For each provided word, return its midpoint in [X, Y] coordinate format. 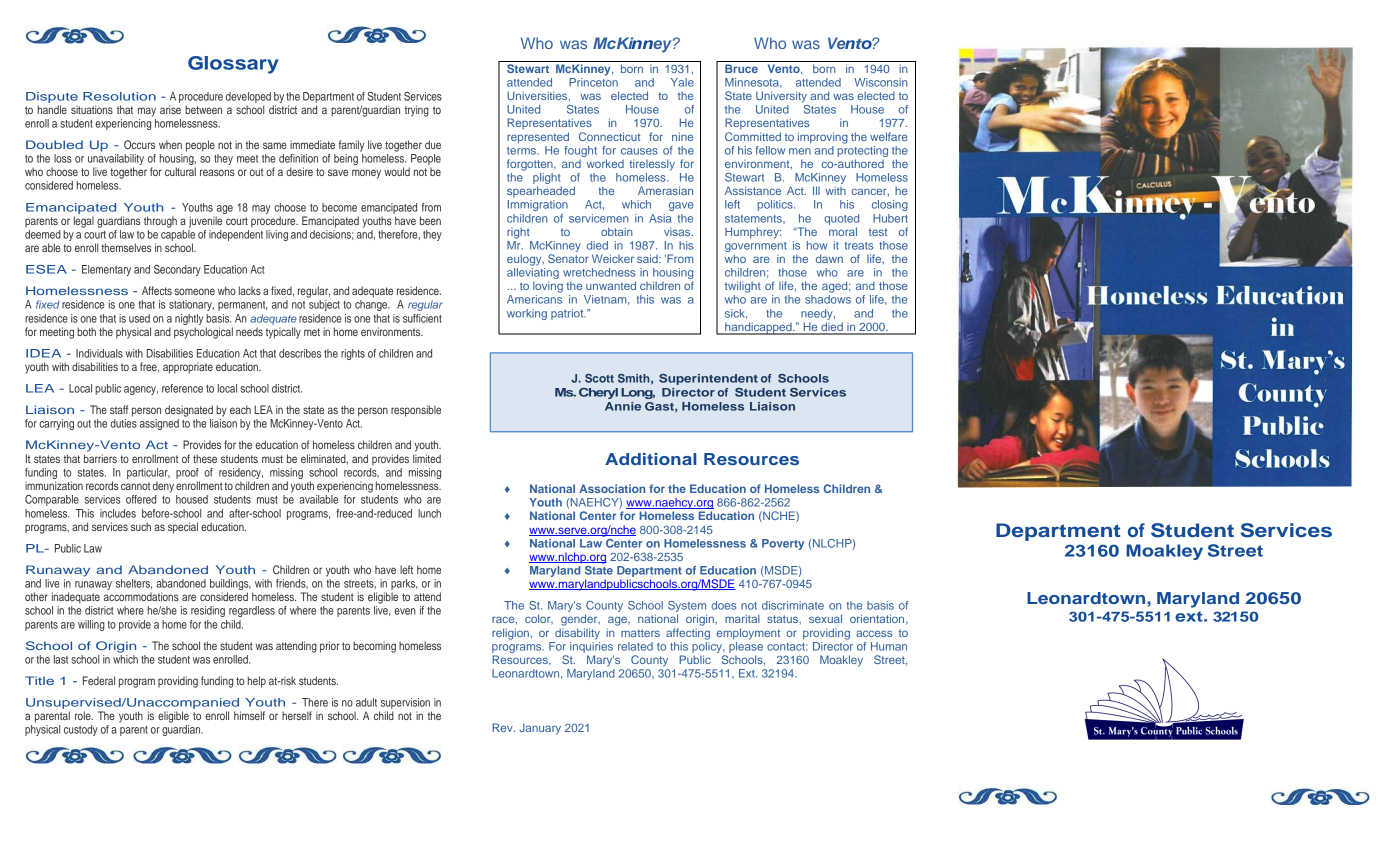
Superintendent [708, 379]
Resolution [119, 96]
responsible [416, 411]
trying [417, 111]
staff [119, 409]
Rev [504, 727]
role [84, 715]
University [781, 97]
